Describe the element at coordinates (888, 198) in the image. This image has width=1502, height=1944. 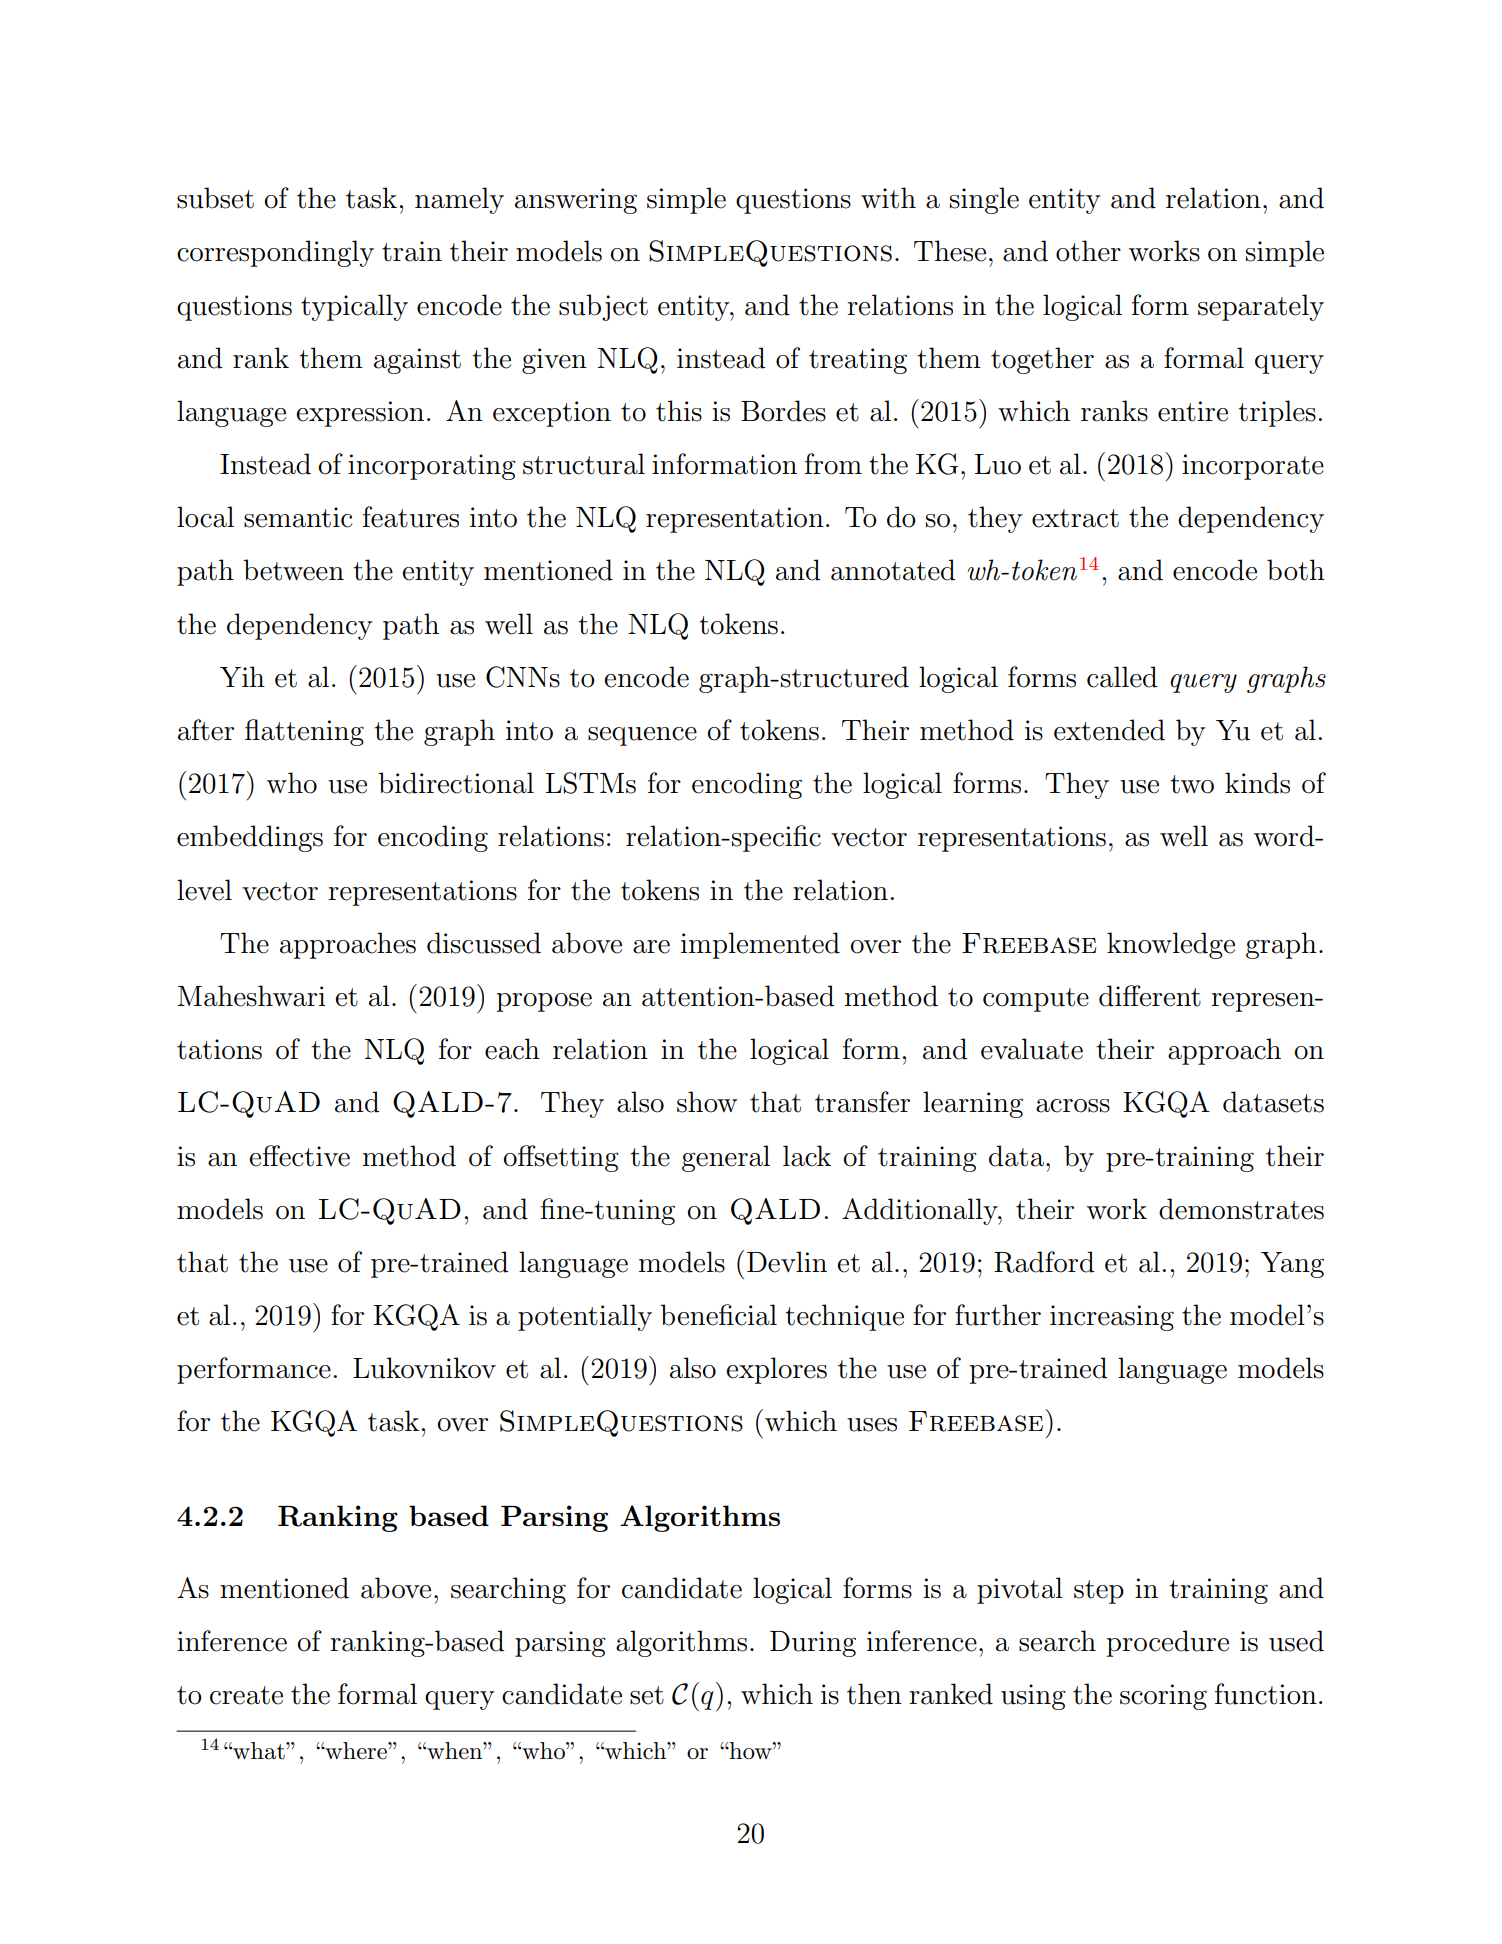
I see `with` at that location.
